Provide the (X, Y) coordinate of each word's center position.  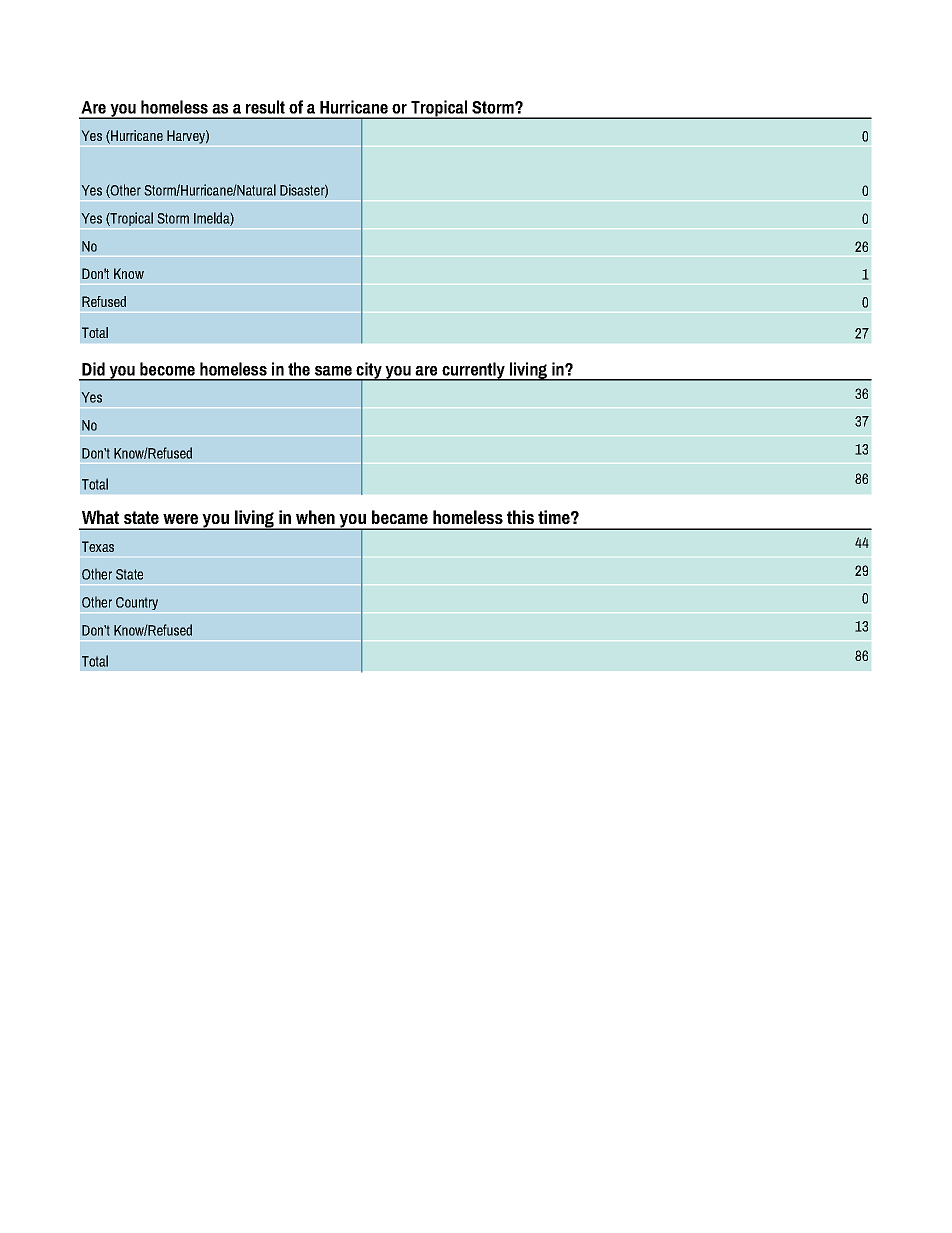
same (333, 371)
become (167, 369)
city (369, 371)
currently (473, 371)
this (520, 517)
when (315, 517)
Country (137, 603)
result (265, 107)
